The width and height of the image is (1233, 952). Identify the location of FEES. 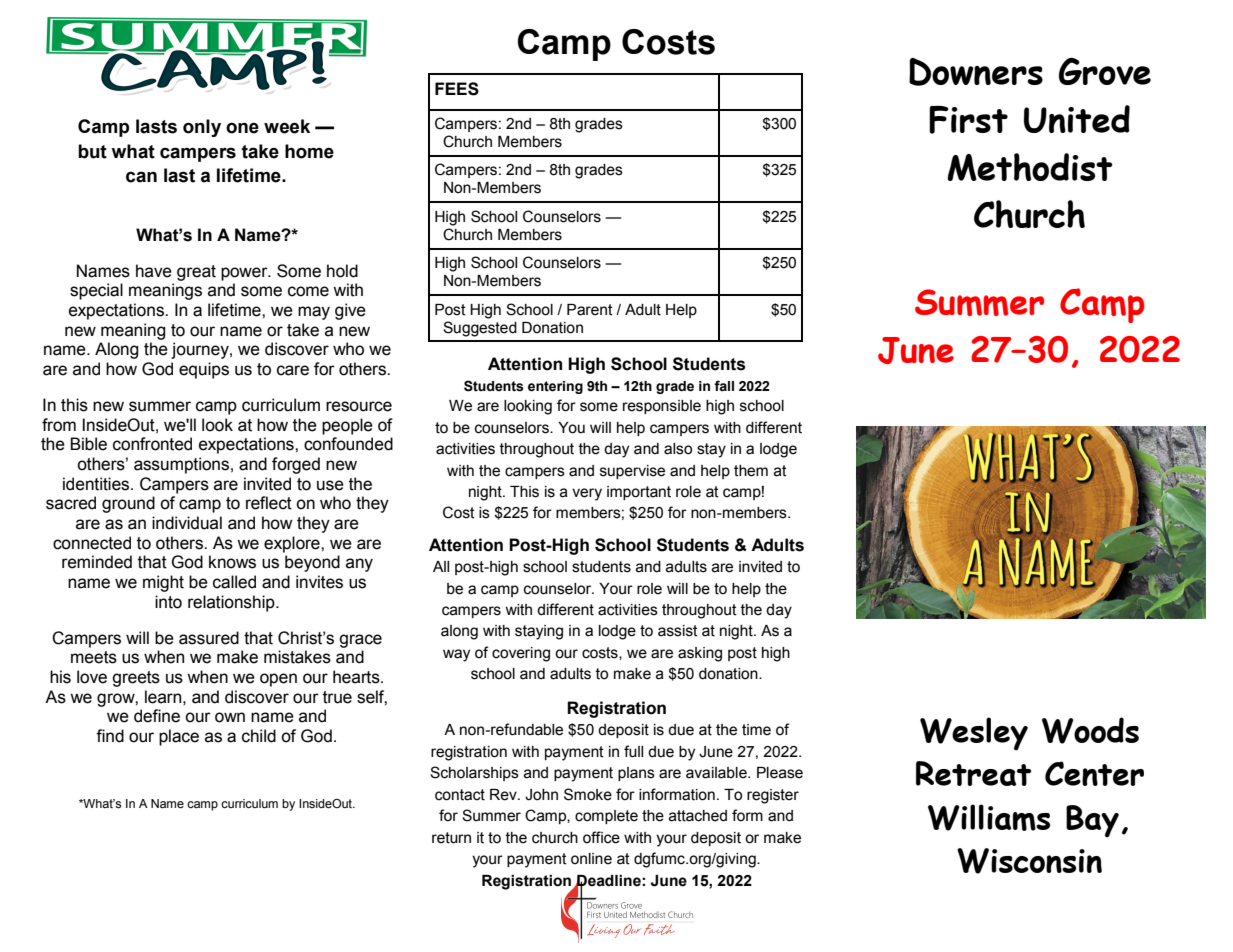
(457, 89).
